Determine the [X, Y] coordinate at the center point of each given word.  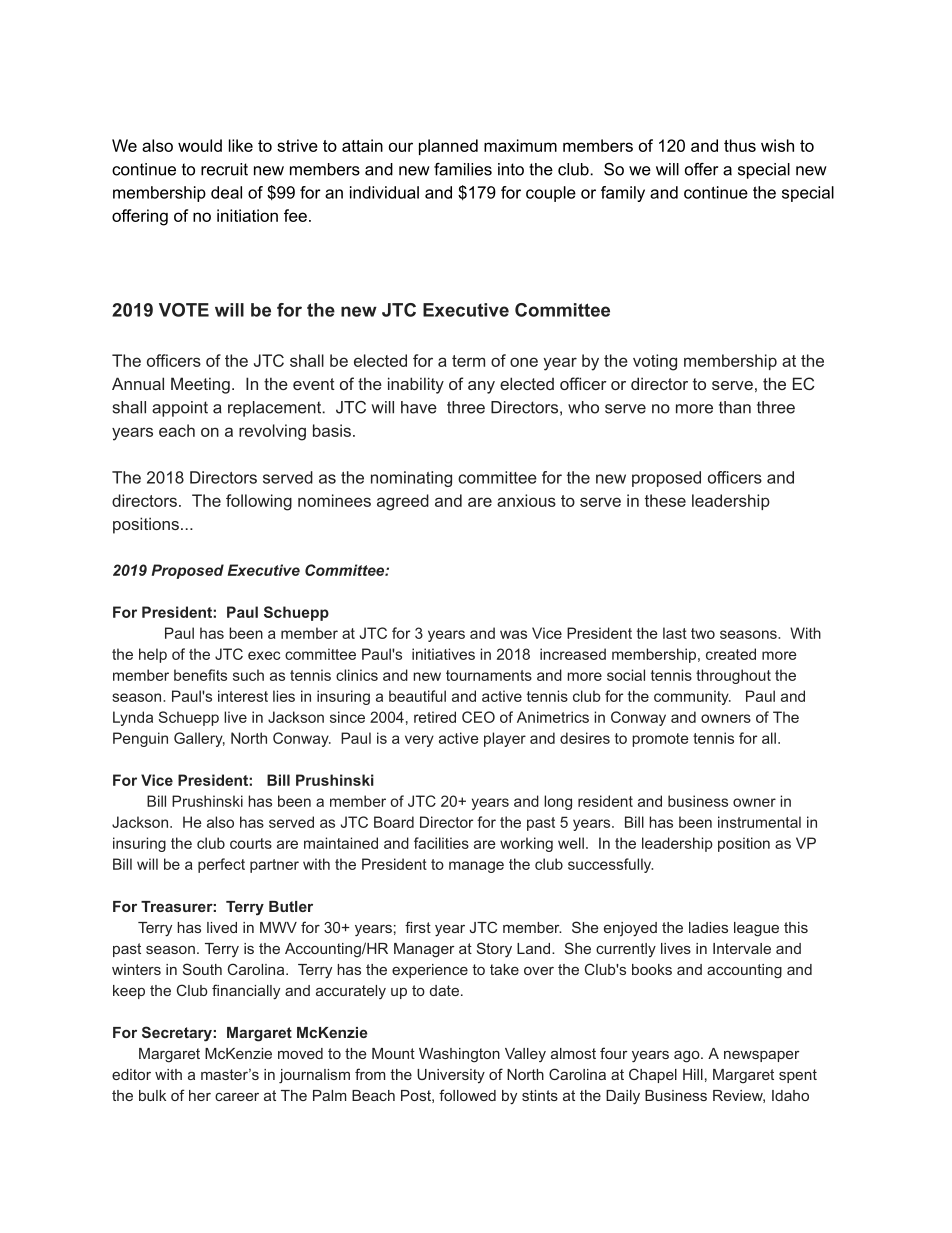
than [735, 407]
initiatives [443, 654]
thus [740, 145]
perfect [221, 865]
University [451, 1076]
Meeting [200, 385]
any [481, 387]
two [703, 633]
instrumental [759, 822]
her [200, 1095]
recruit [224, 169]
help [153, 655]
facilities [441, 843]
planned [448, 147]
